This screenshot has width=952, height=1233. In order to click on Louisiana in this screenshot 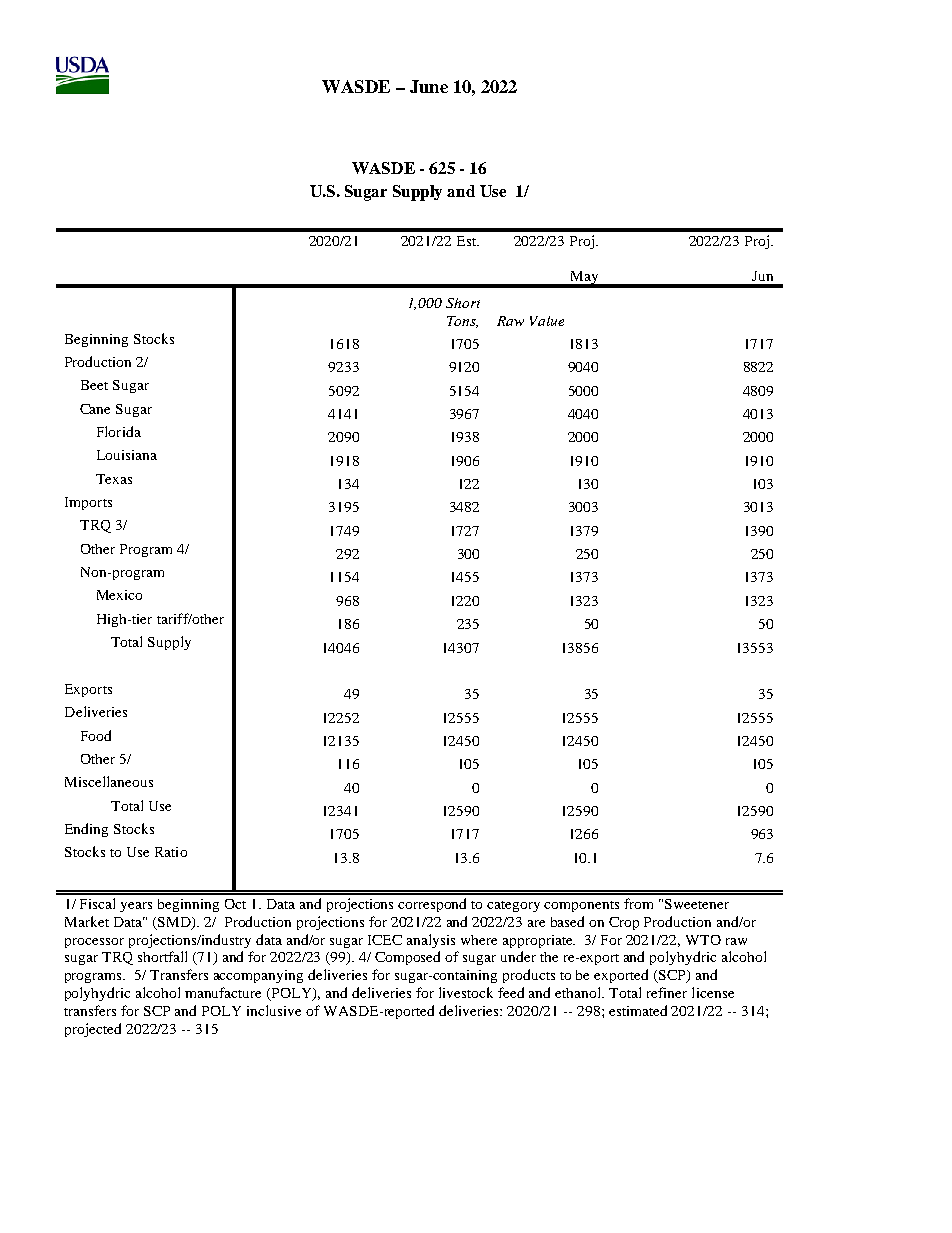, I will do `click(127, 455)`.
